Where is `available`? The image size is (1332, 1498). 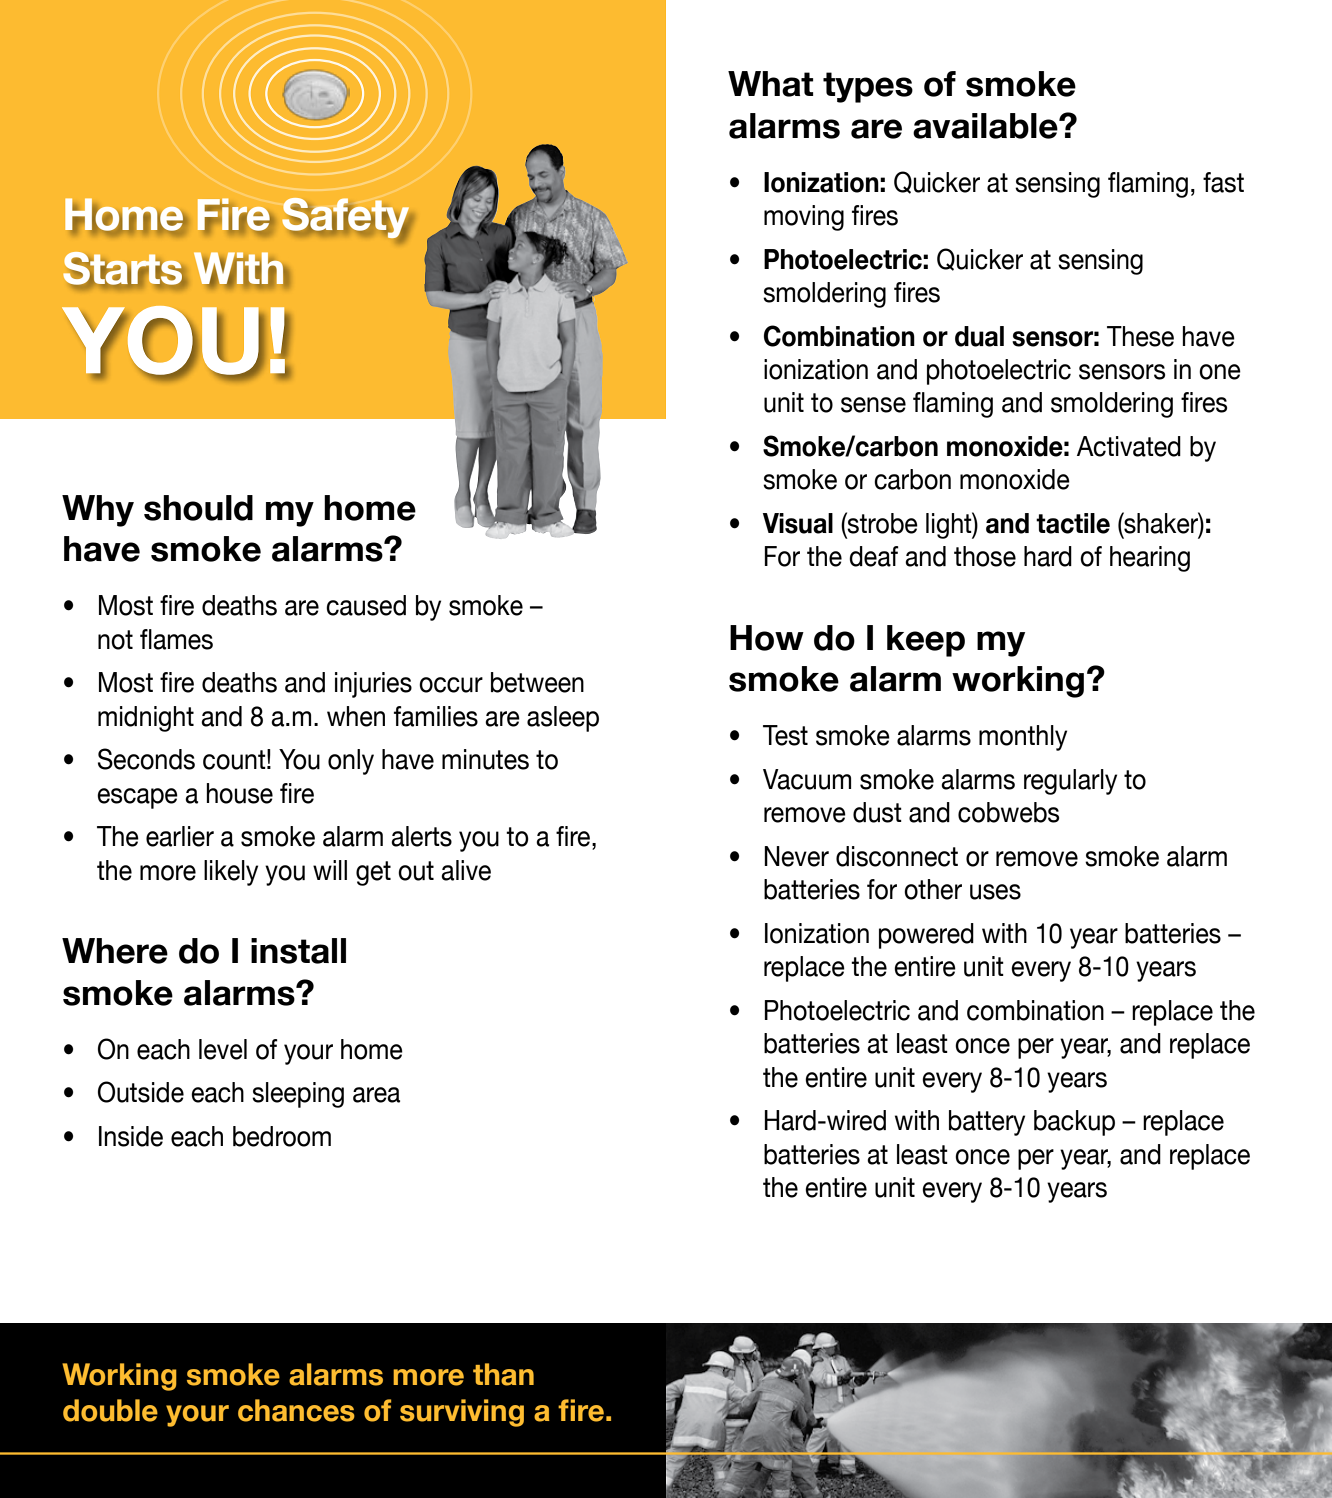 available is located at coordinates (986, 126).
